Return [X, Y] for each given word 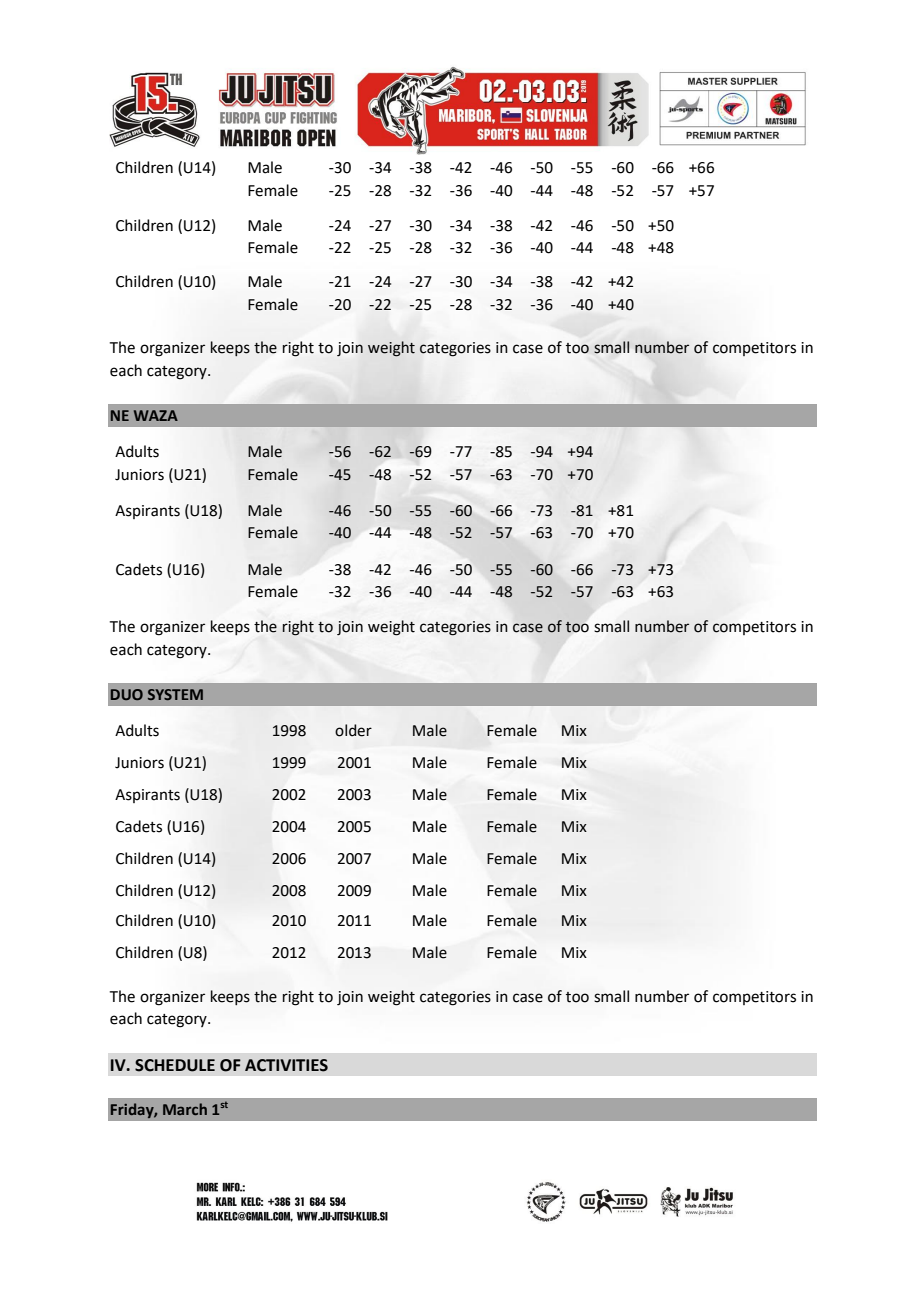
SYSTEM [175, 694]
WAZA [156, 415]
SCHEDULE [175, 1065]
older [353, 730]
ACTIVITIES [286, 1065]
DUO [127, 694]
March [185, 1109]
